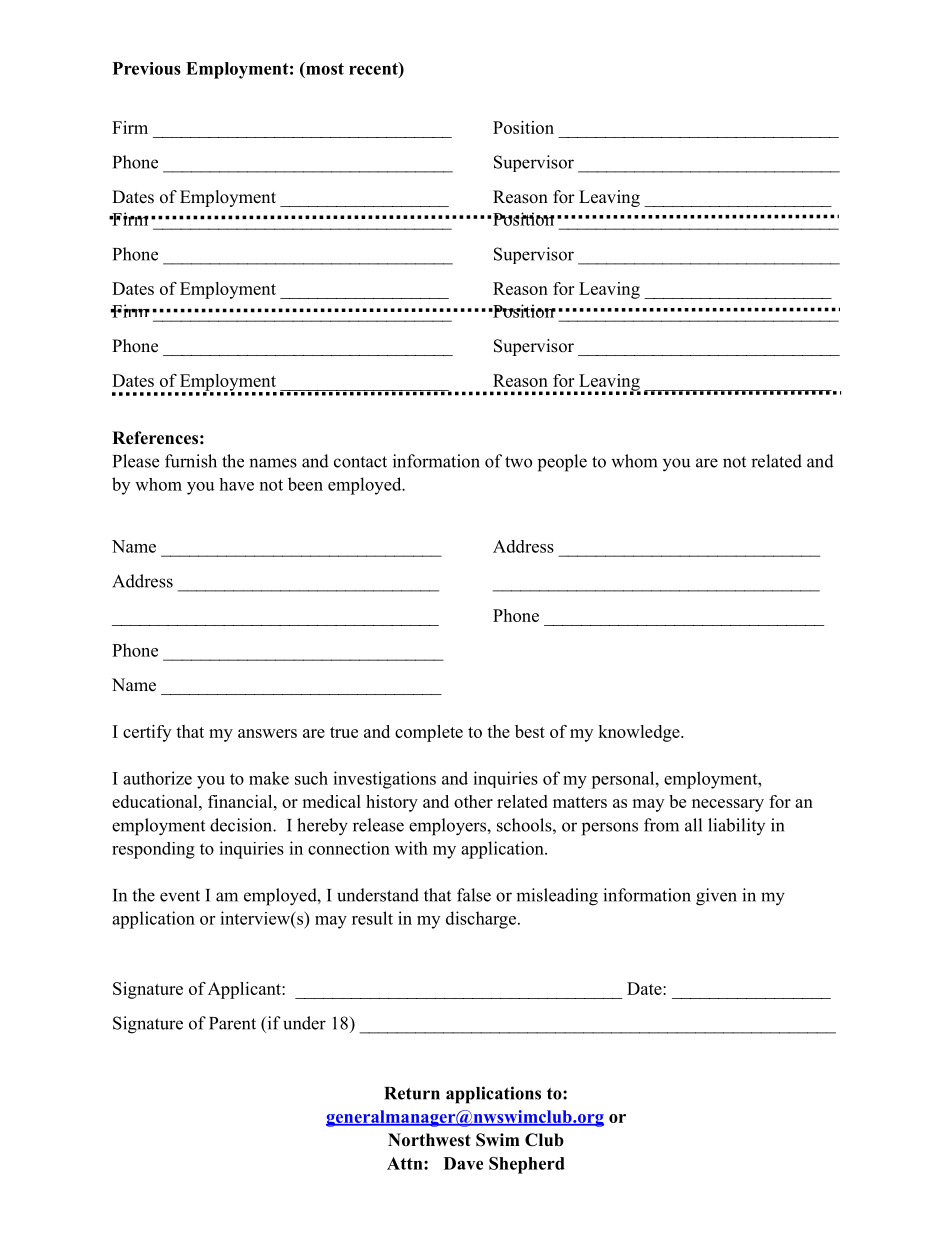 The width and height of the screenshot is (952, 1233). What do you see at coordinates (473, 801) in the screenshot?
I see `other` at bounding box center [473, 801].
